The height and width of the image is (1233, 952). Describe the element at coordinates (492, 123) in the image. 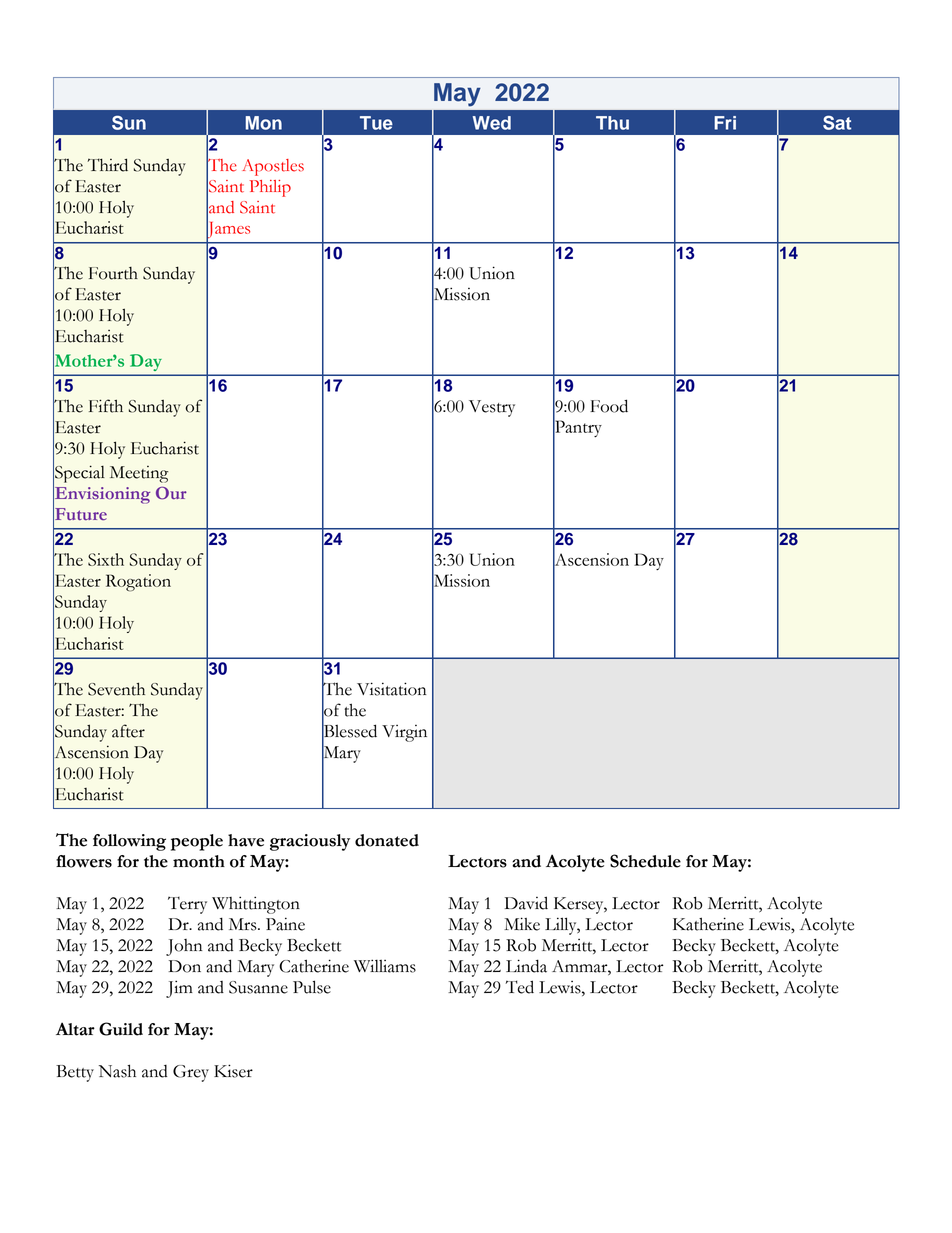

I see `Wed` at that location.
